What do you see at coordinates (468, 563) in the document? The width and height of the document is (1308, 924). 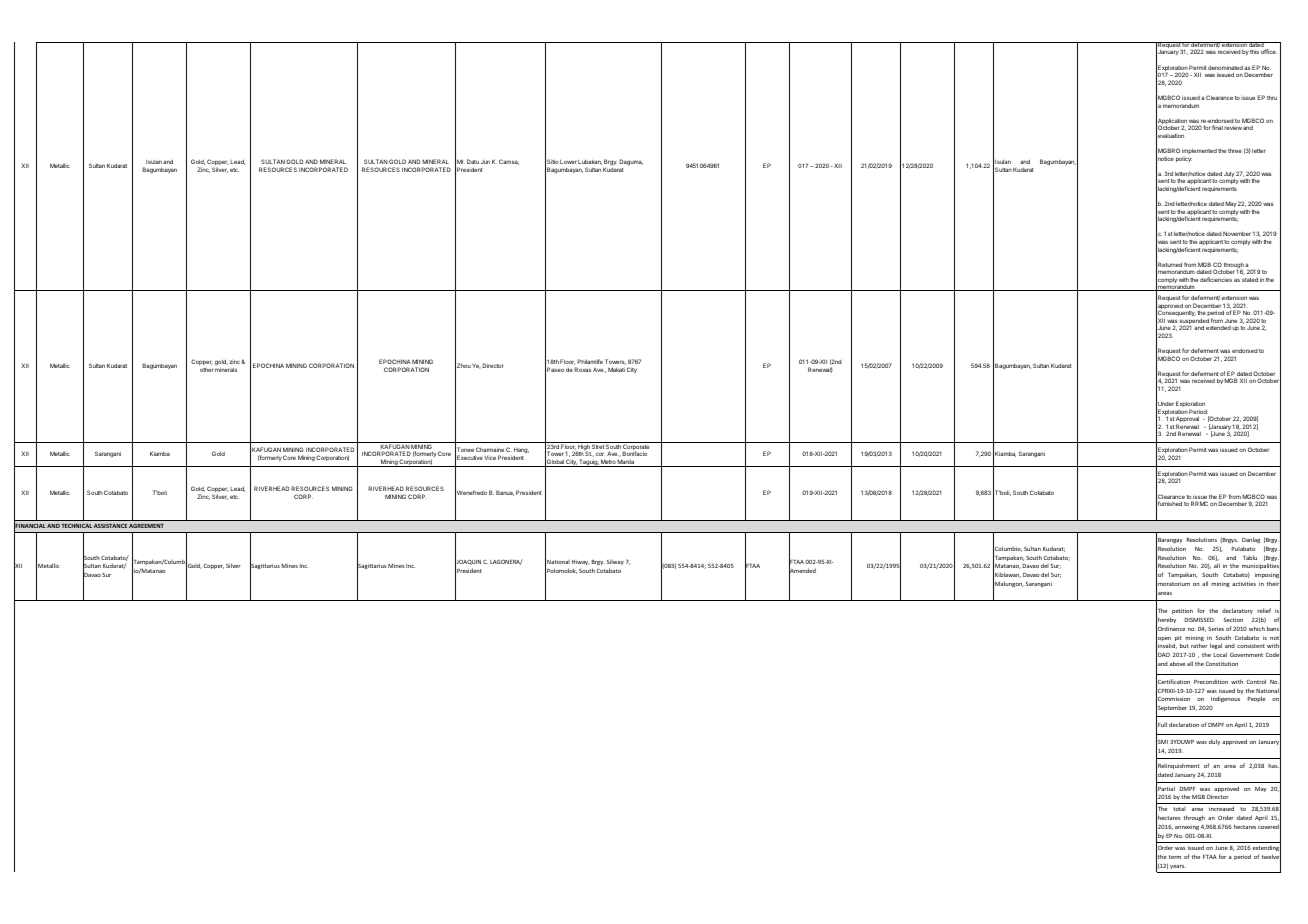 I see `JOAQUIN` at bounding box center [468, 563].
